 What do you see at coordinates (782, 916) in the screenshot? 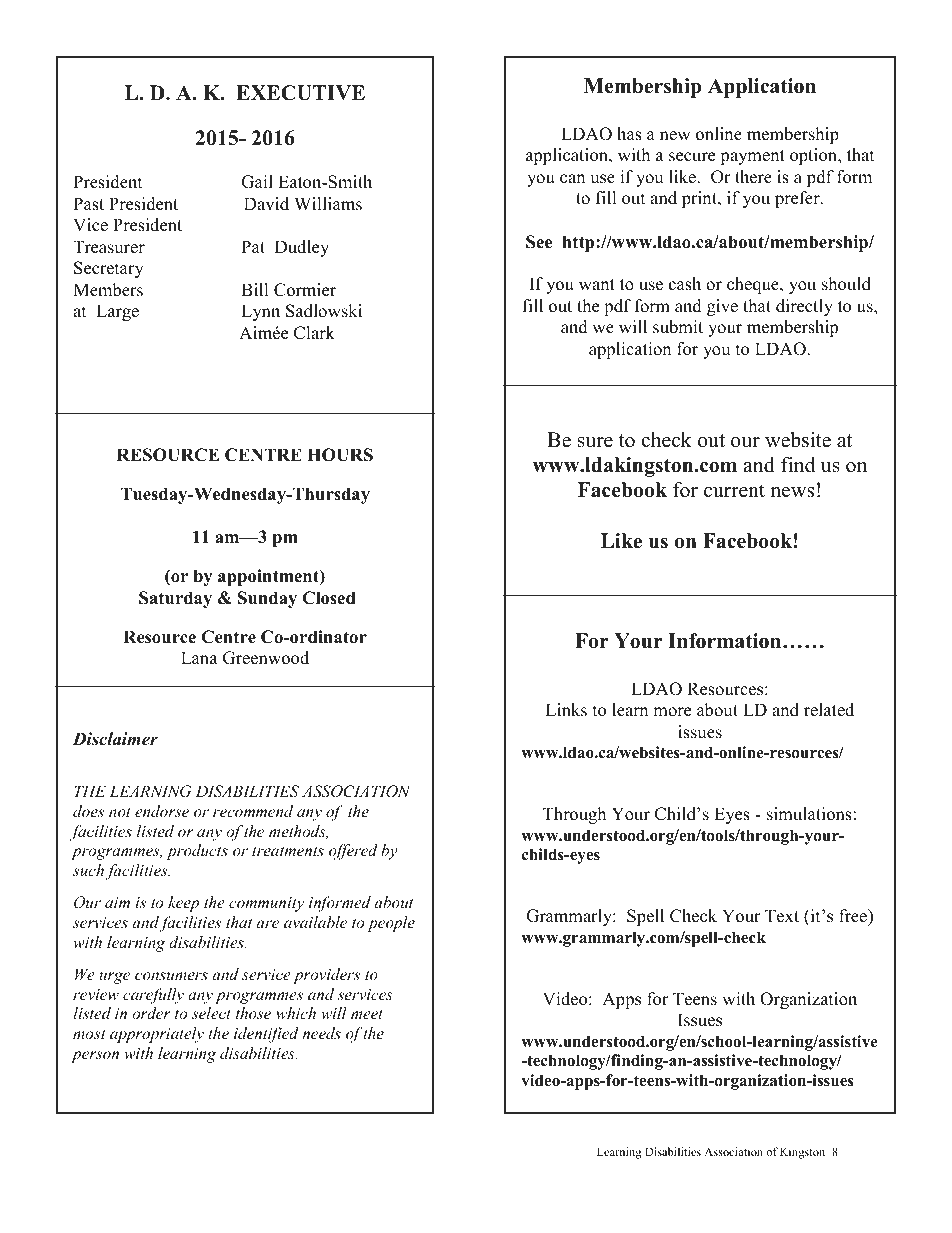
I see `Text` at bounding box center [782, 916].
